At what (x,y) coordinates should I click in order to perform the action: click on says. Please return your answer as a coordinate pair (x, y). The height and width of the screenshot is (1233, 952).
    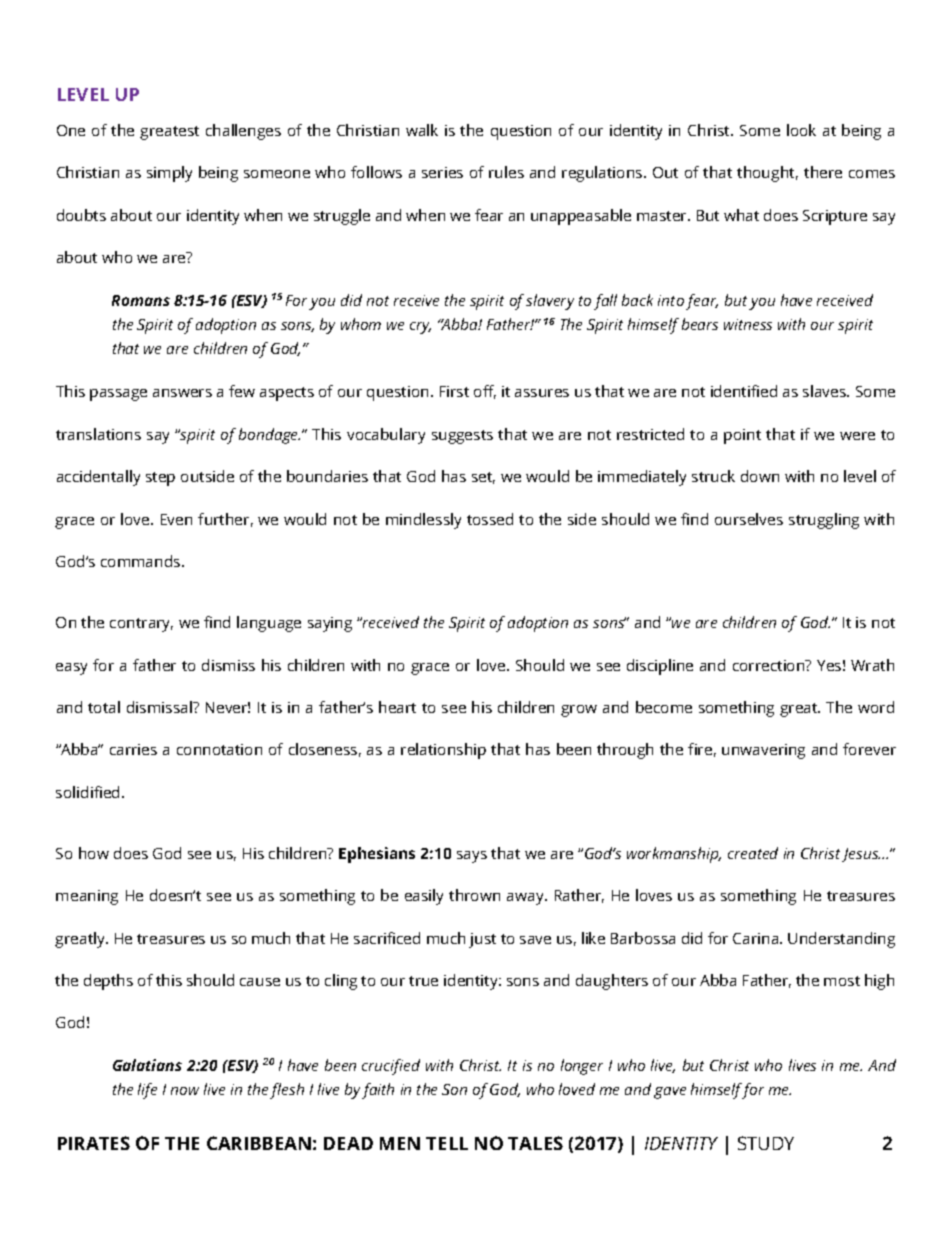
    Looking at the image, I should click on (472, 857).
